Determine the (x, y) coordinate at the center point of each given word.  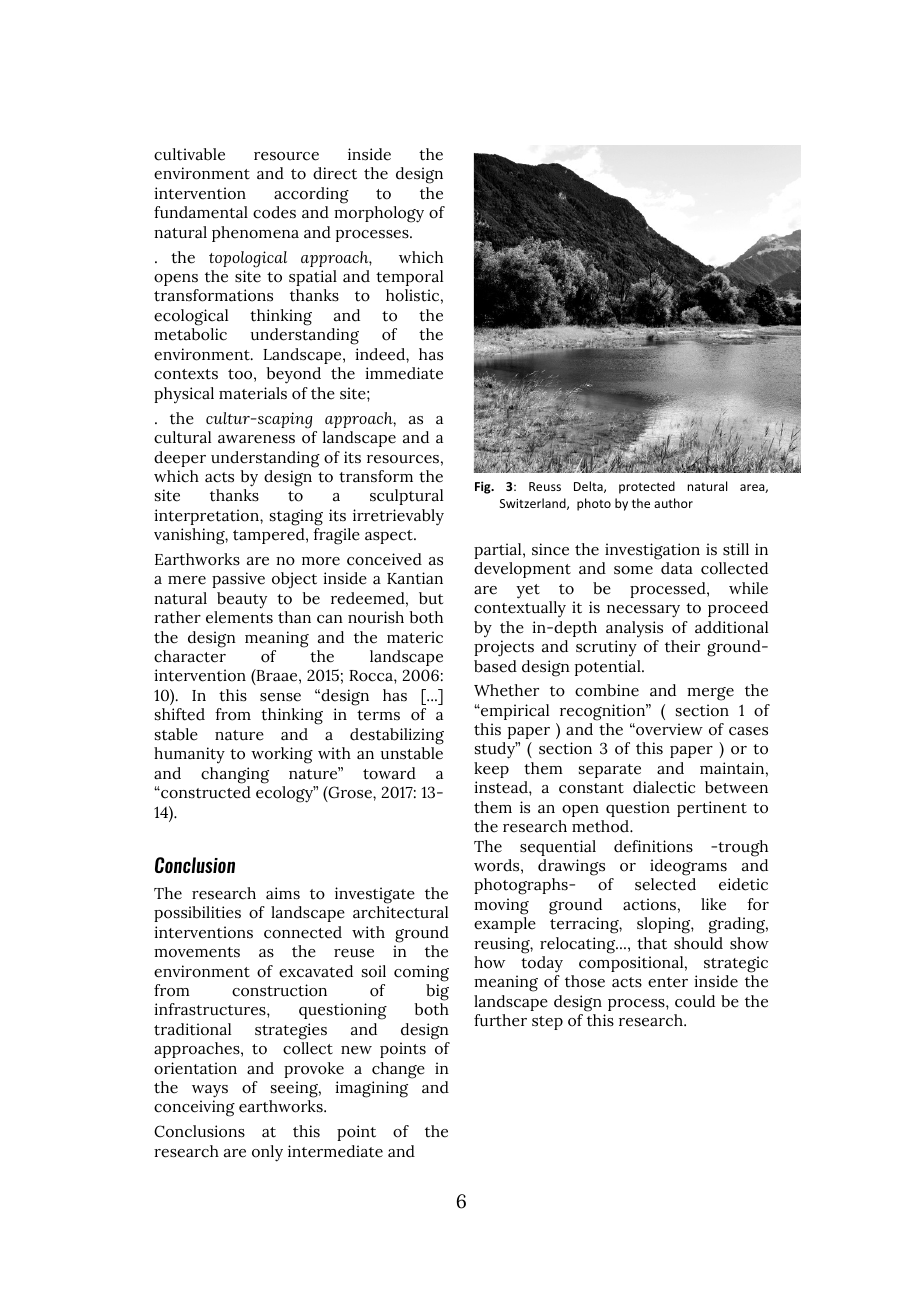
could (695, 1001)
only (267, 1153)
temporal (409, 278)
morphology (379, 214)
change (398, 1070)
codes (274, 212)
